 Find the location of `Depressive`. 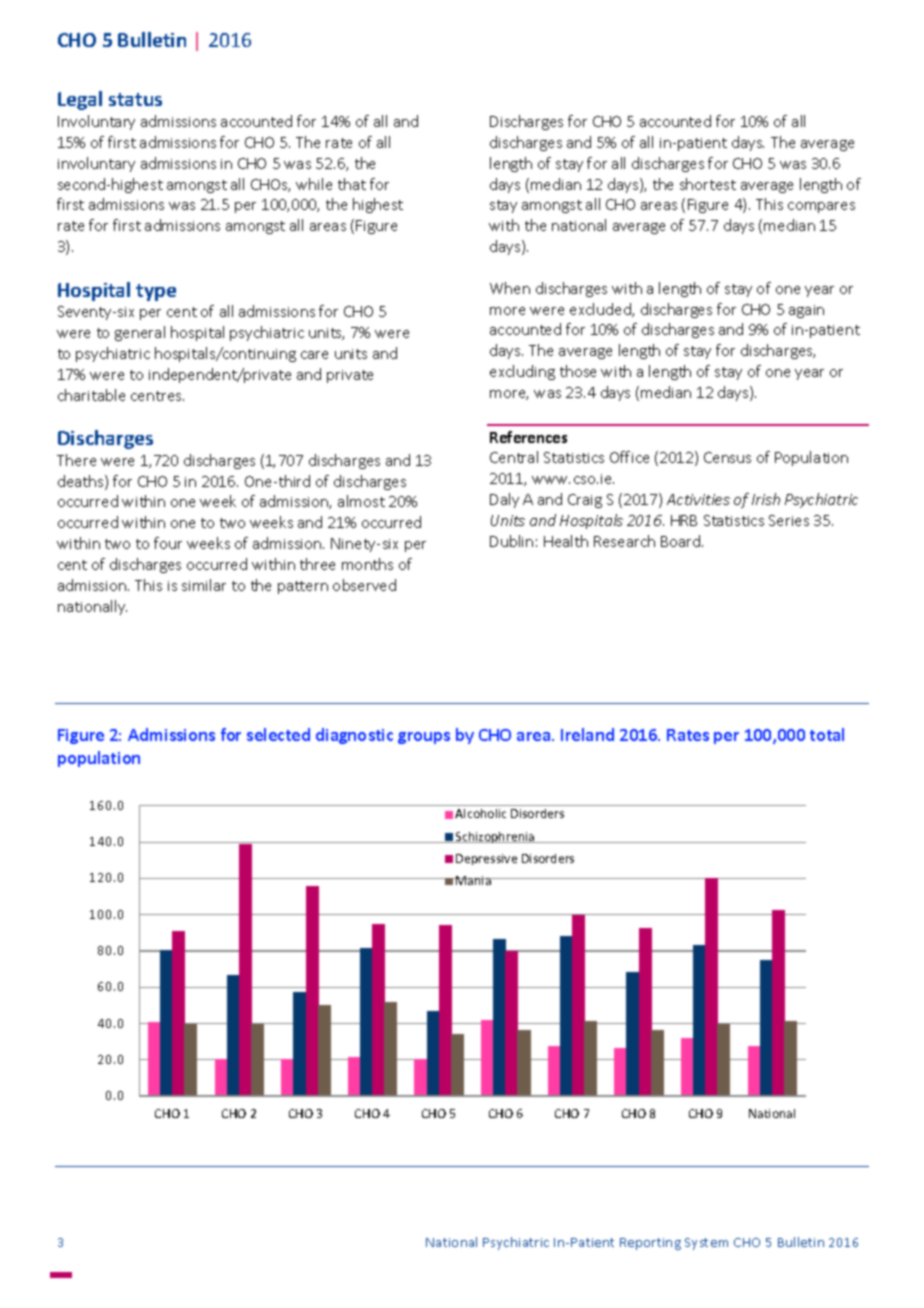

Depressive is located at coordinates (486, 859).
